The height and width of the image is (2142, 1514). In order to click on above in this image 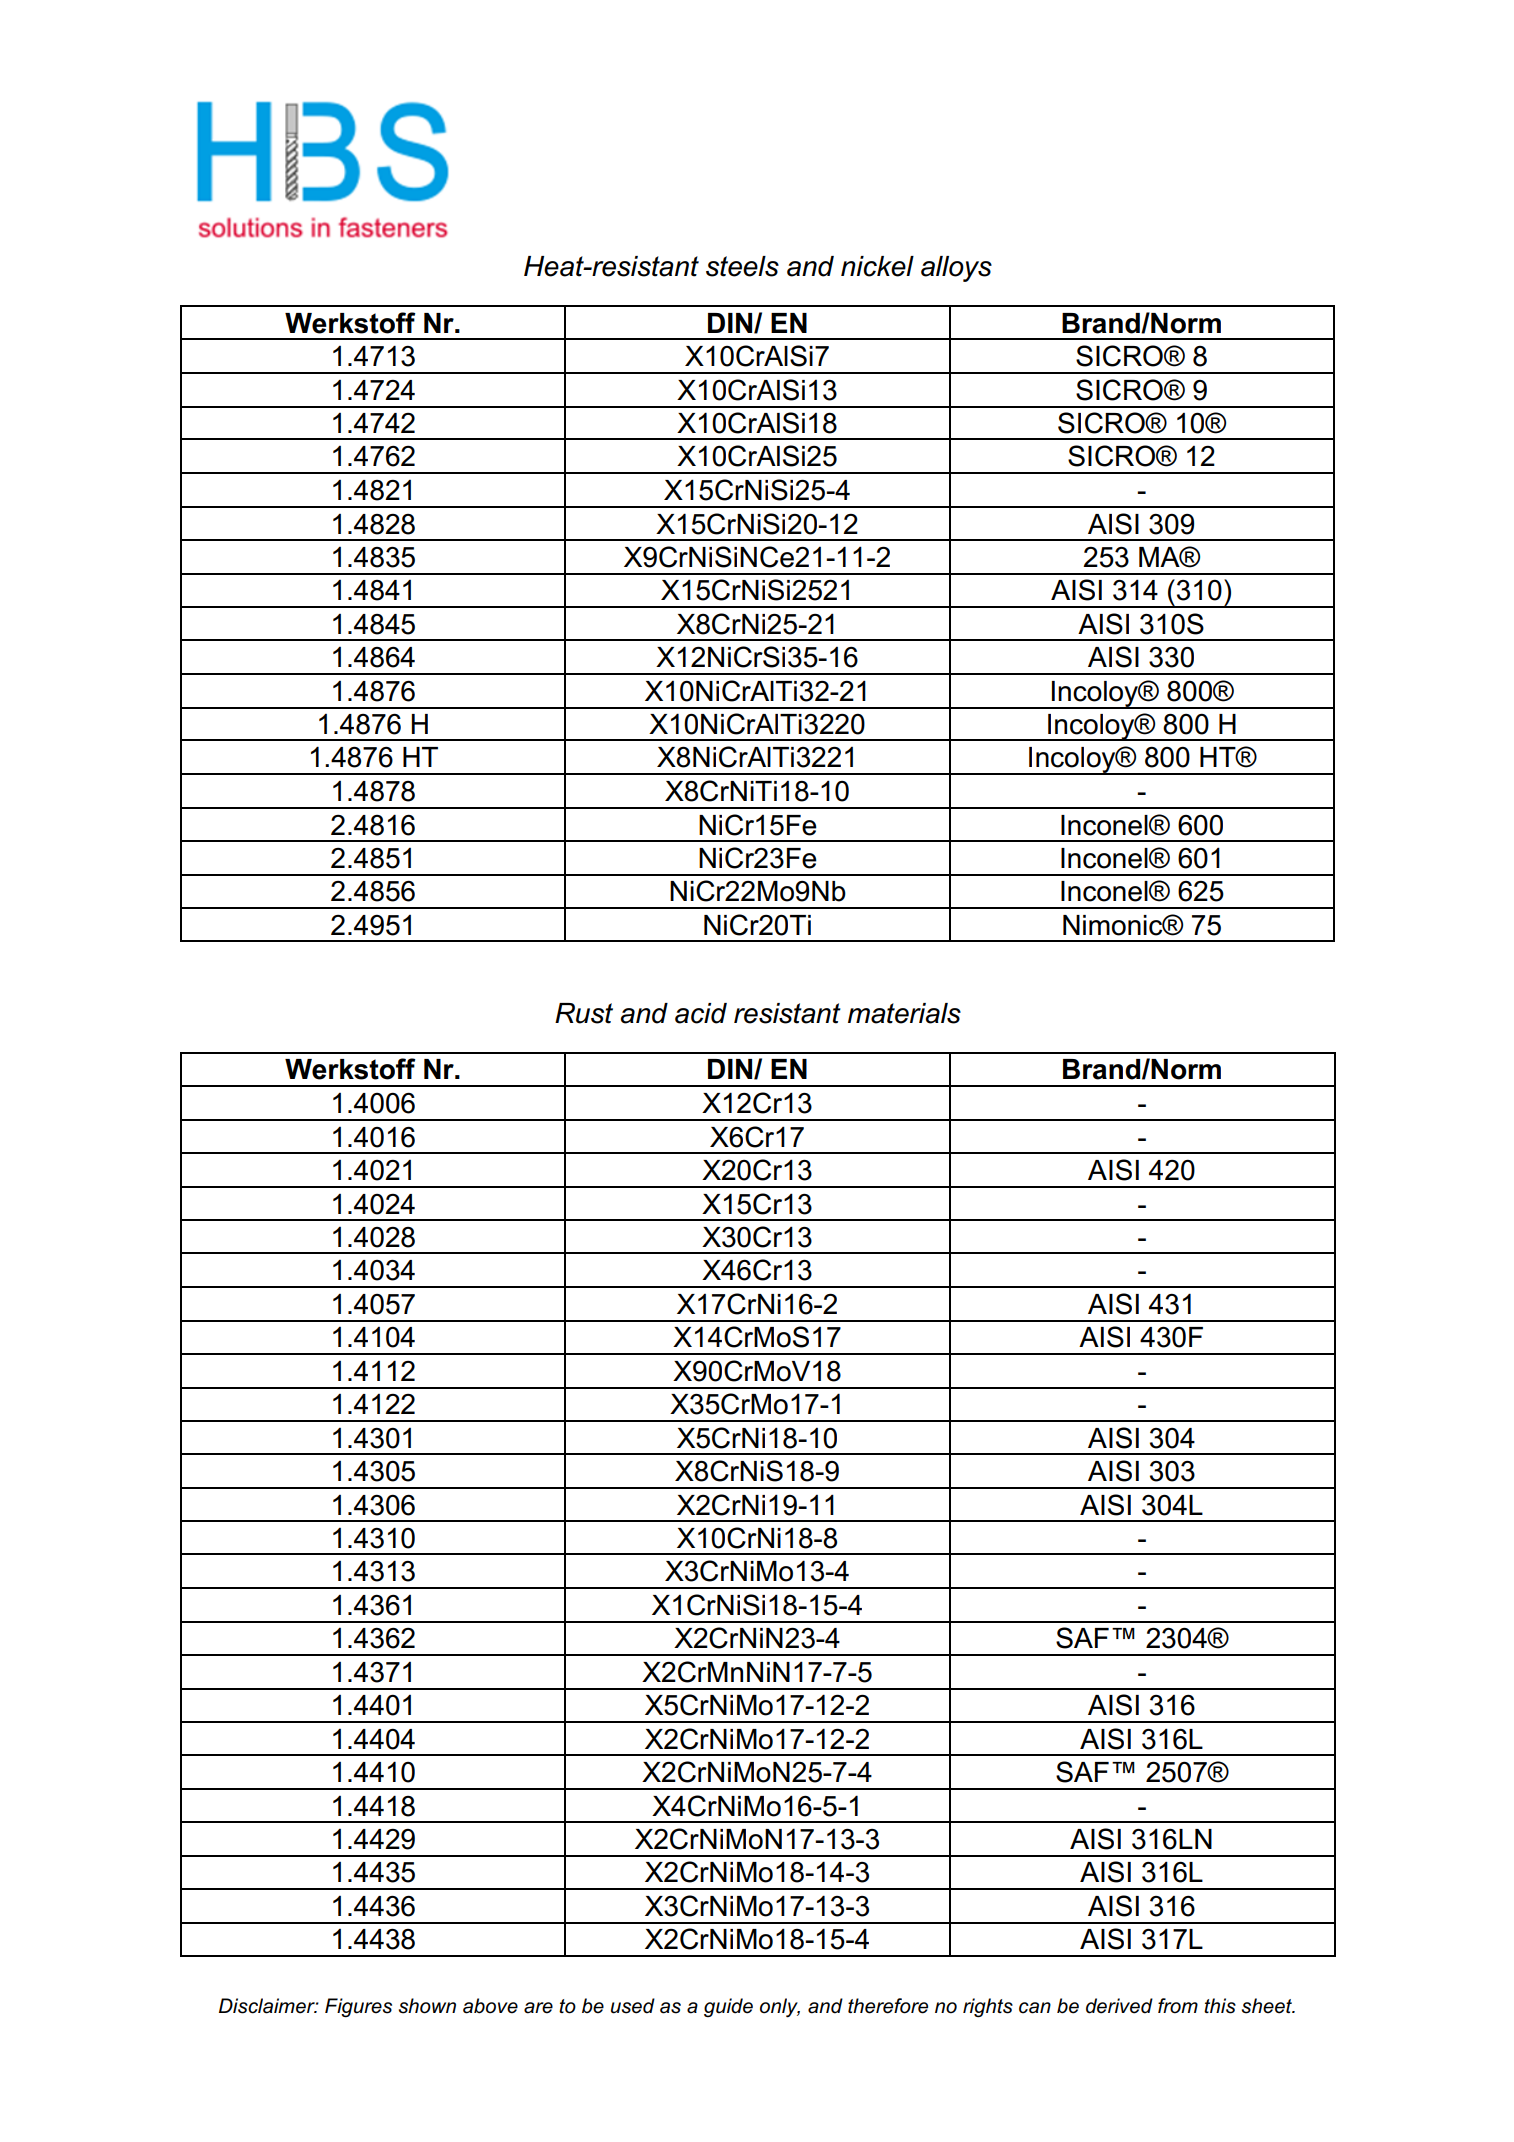, I will do `click(490, 2006)`.
